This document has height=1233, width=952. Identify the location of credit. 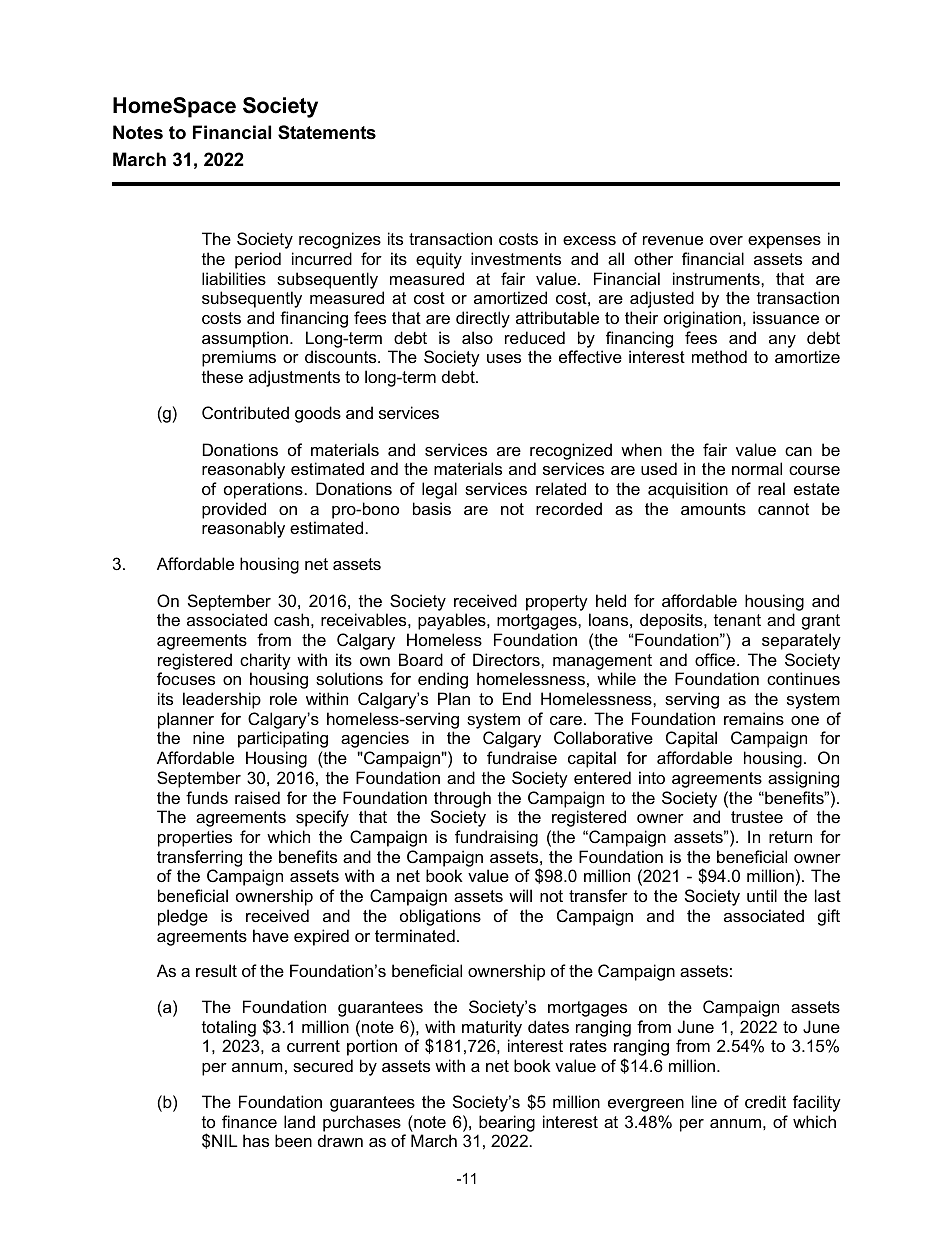
(765, 1101).
